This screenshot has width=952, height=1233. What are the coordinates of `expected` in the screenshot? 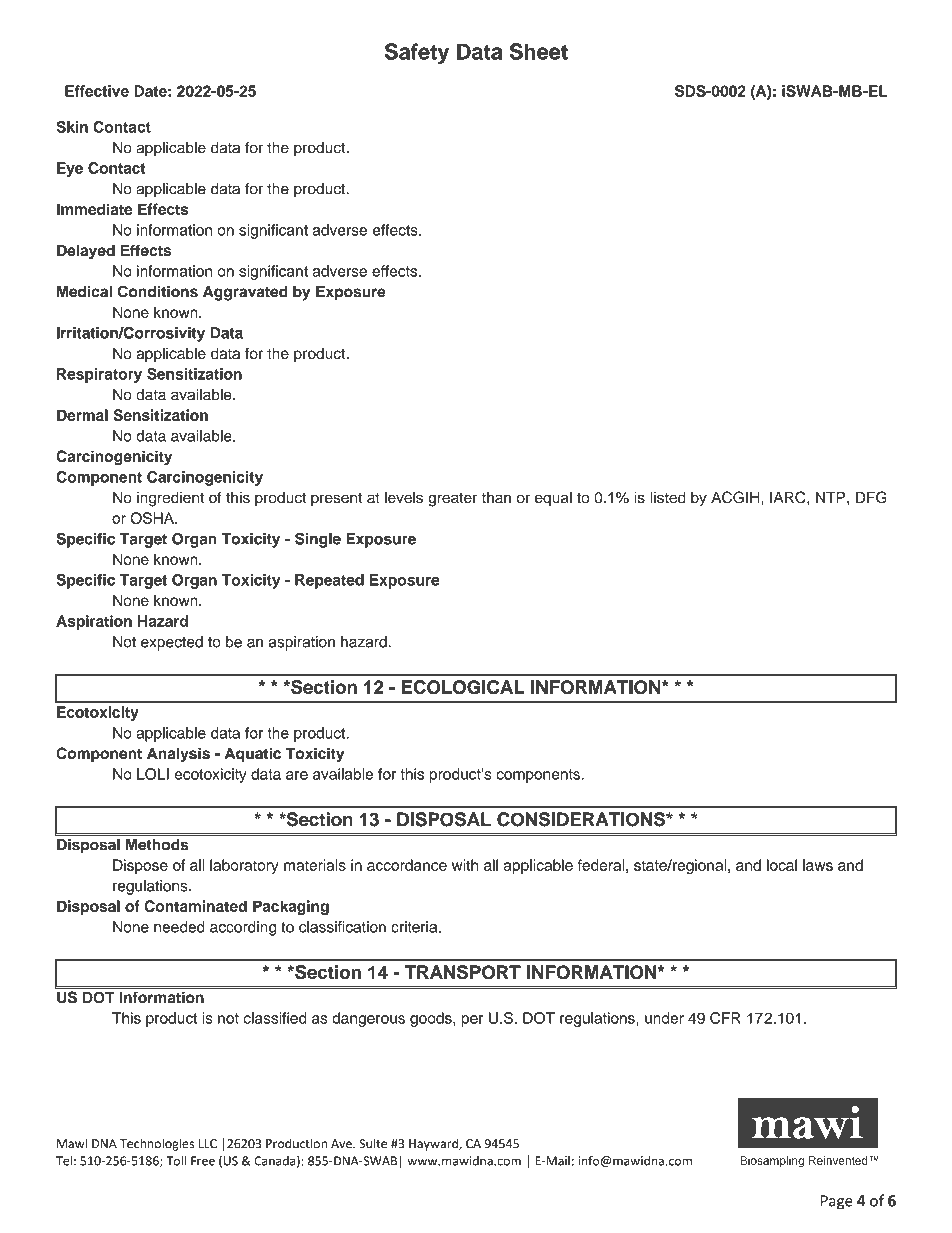 It's located at (172, 643).
